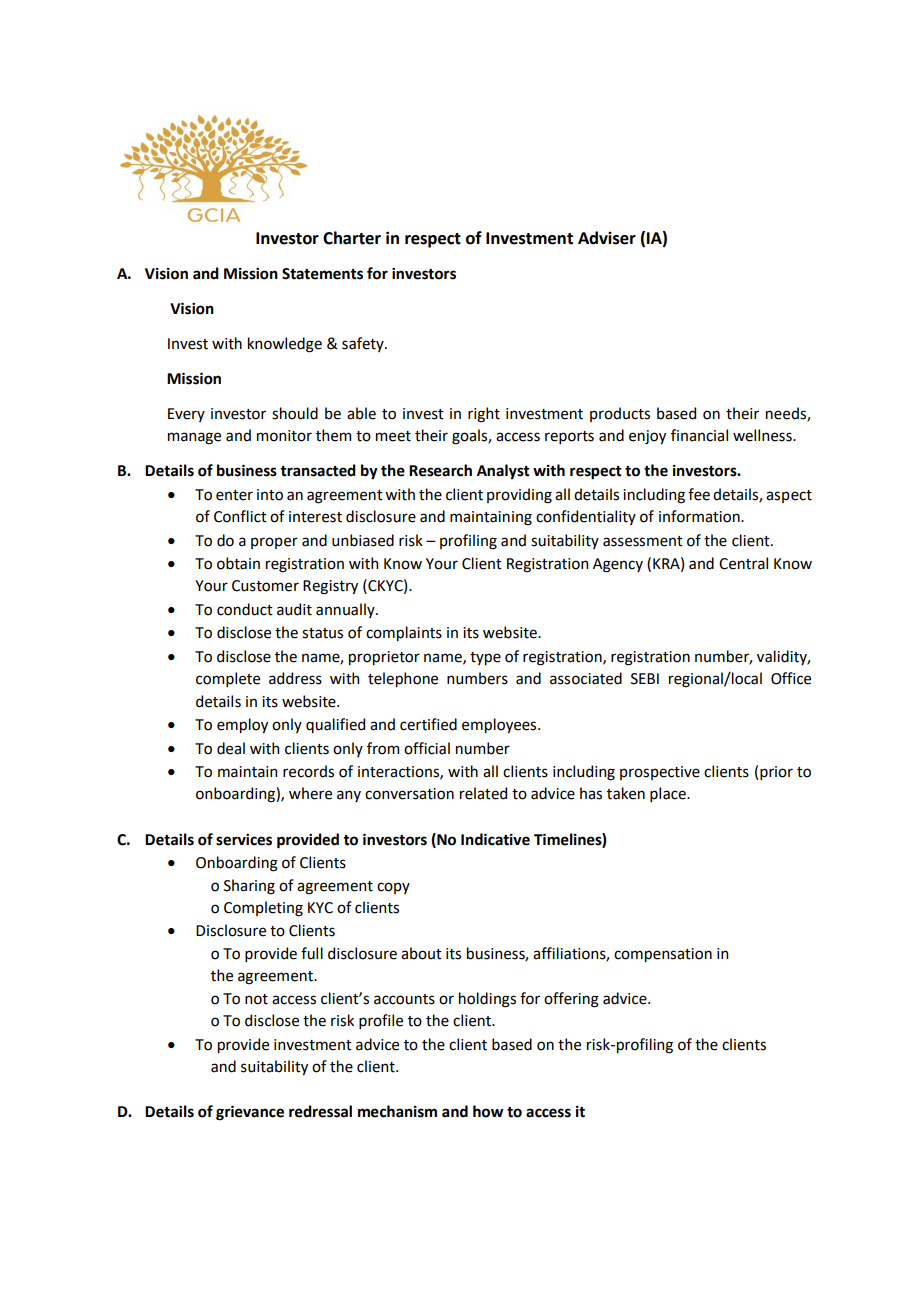 The width and height of the document is (924, 1307). What do you see at coordinates (250, 1113) in the document?
I see `grievance` at bounding box center [250, 1113].
